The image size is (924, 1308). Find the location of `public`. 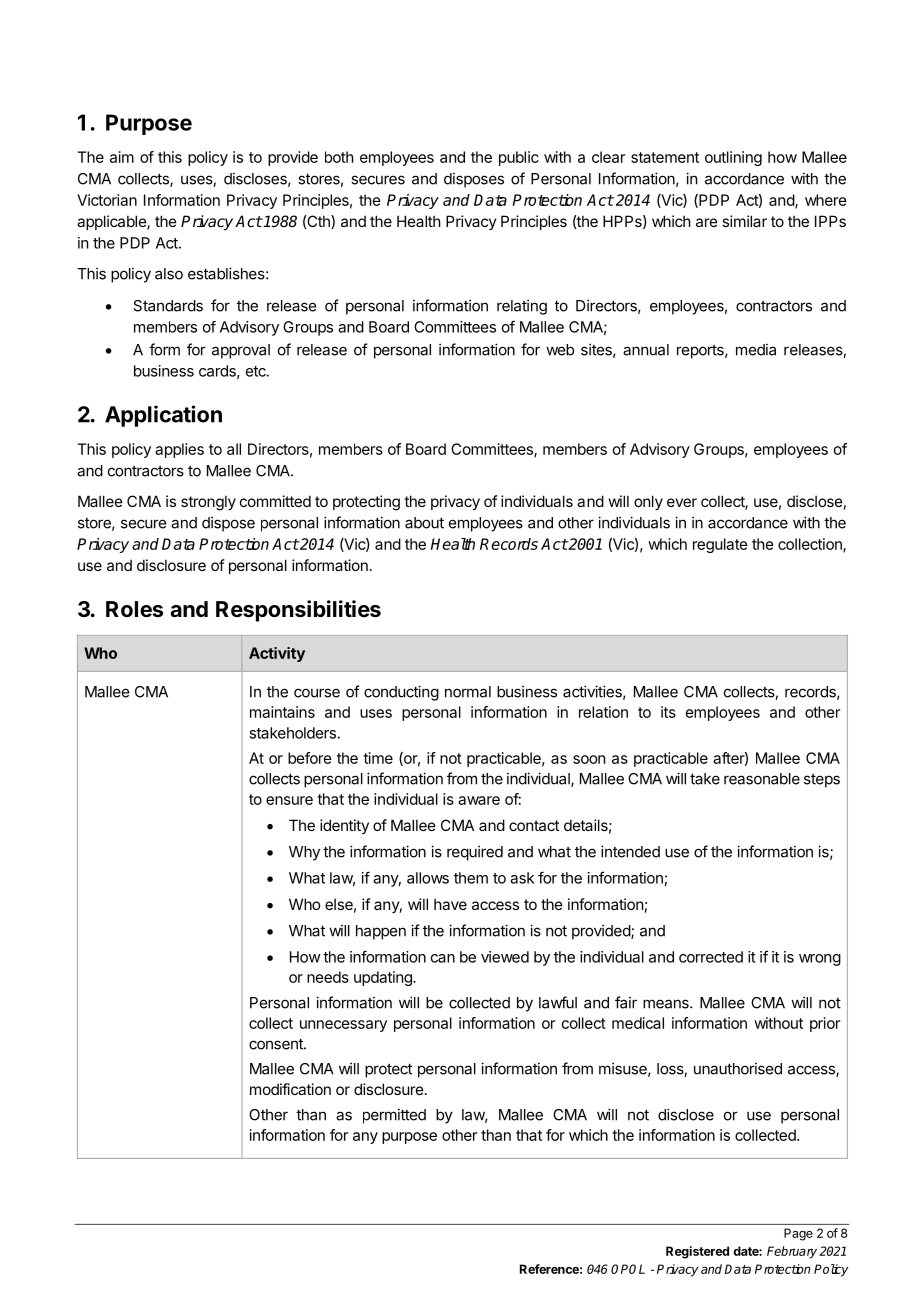

public is located at coordinates (519, 158).
